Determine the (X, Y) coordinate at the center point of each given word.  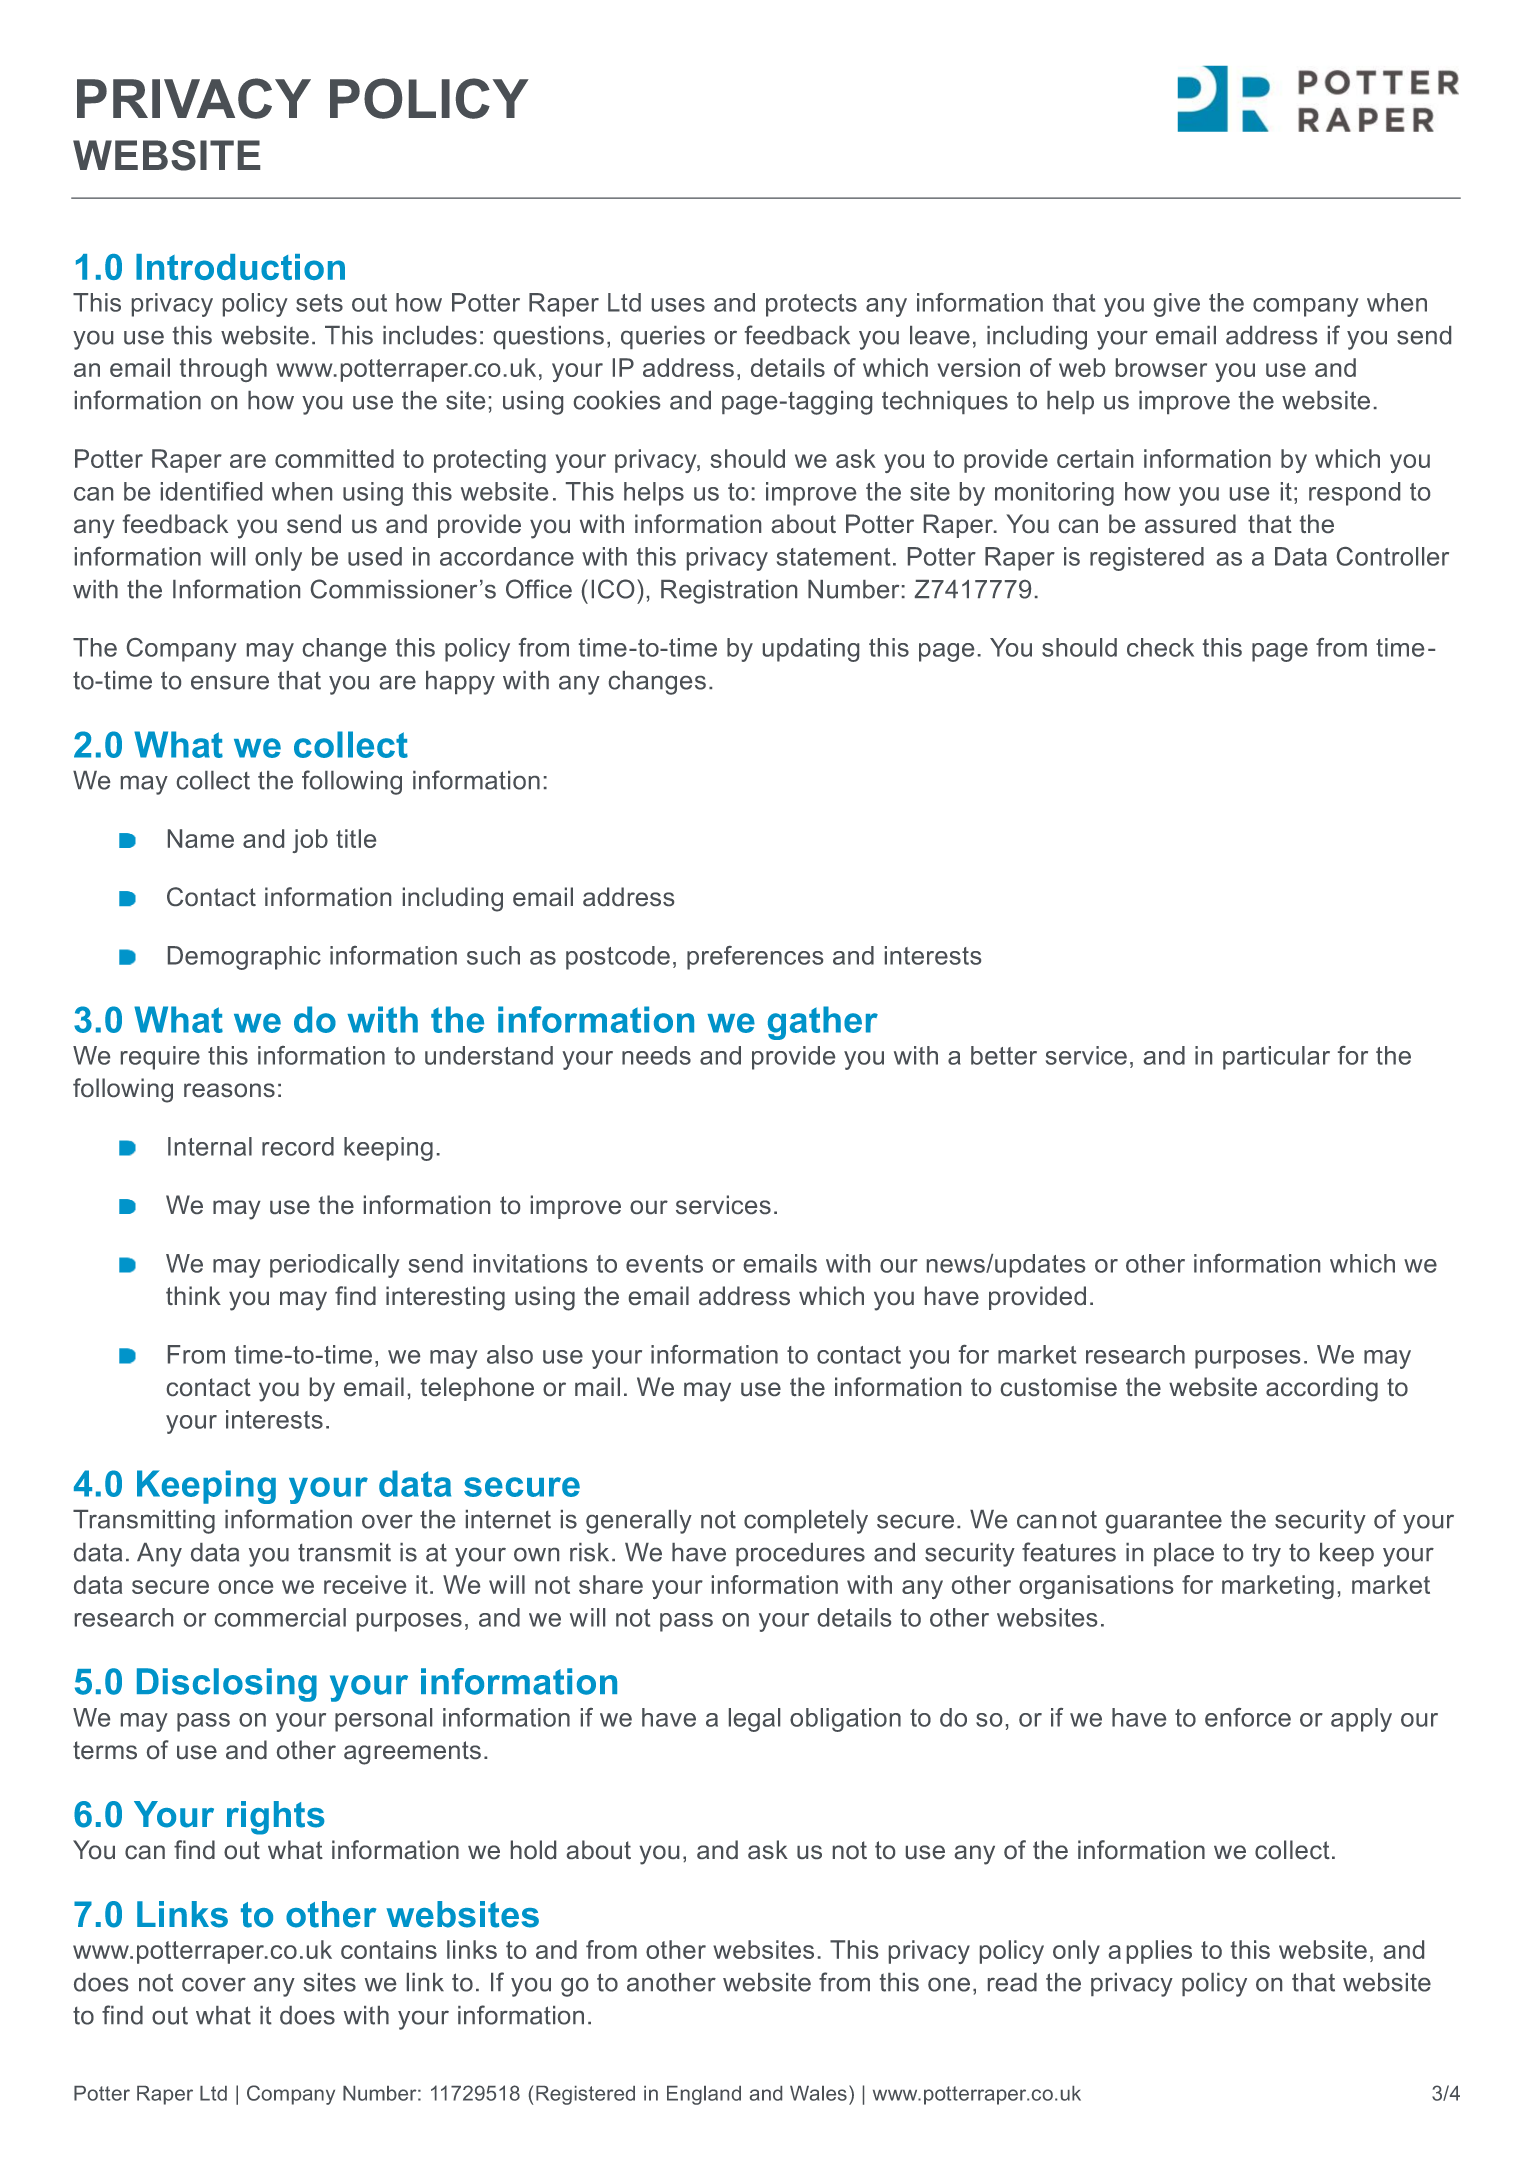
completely (806, 1522)
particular (1276, 1058)
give (1177, 305)
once (245, 1587)
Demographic (244, 958)
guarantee (1164, 1522)
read (1012, 1982)
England (704, 2095)
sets (319, 303)
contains (389, 1949)
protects (811, 305)
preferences (755, 958)
